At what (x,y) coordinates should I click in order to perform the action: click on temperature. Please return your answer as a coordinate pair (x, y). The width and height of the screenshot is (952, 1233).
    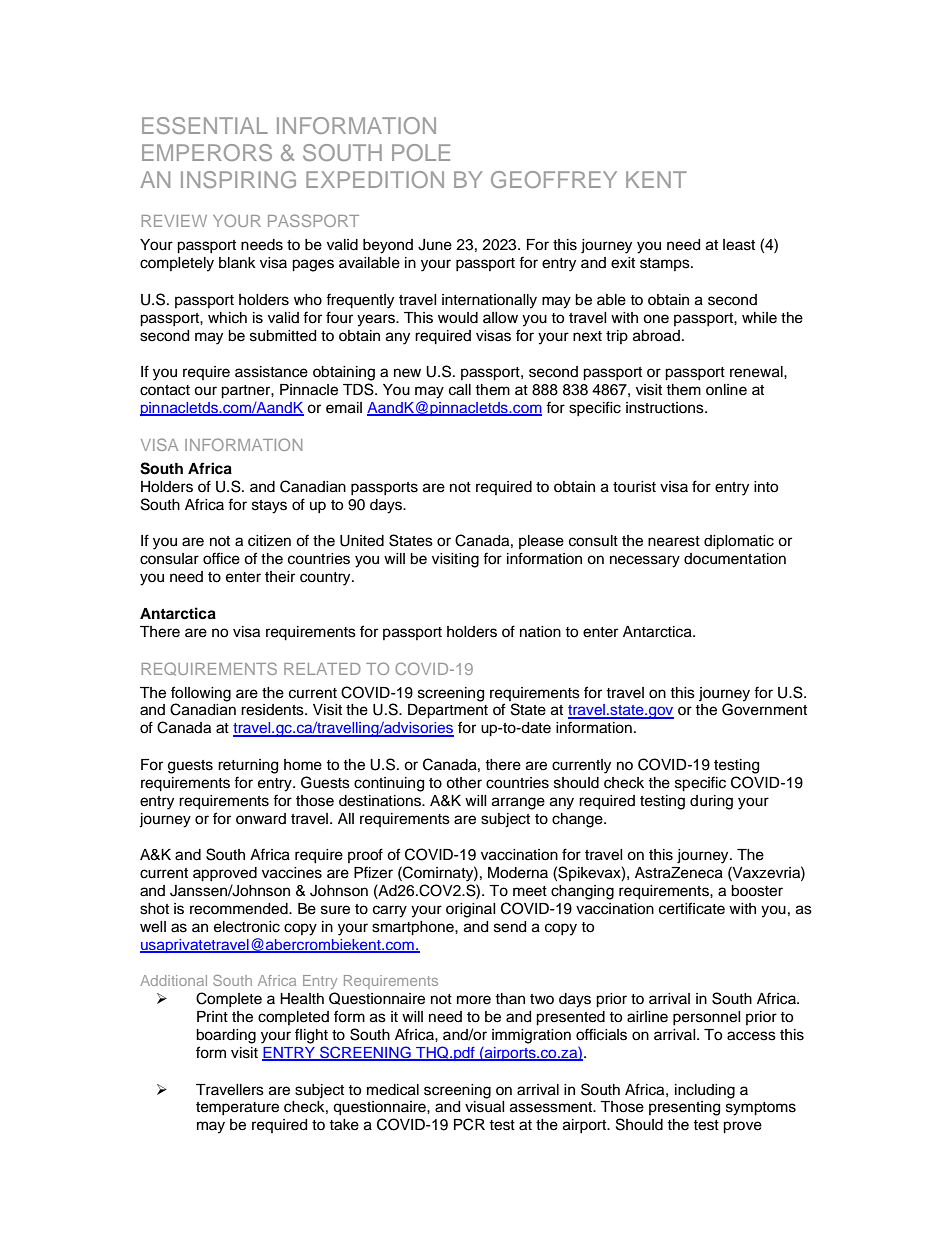
    Looking at the image, I should click on (237, 1108).
